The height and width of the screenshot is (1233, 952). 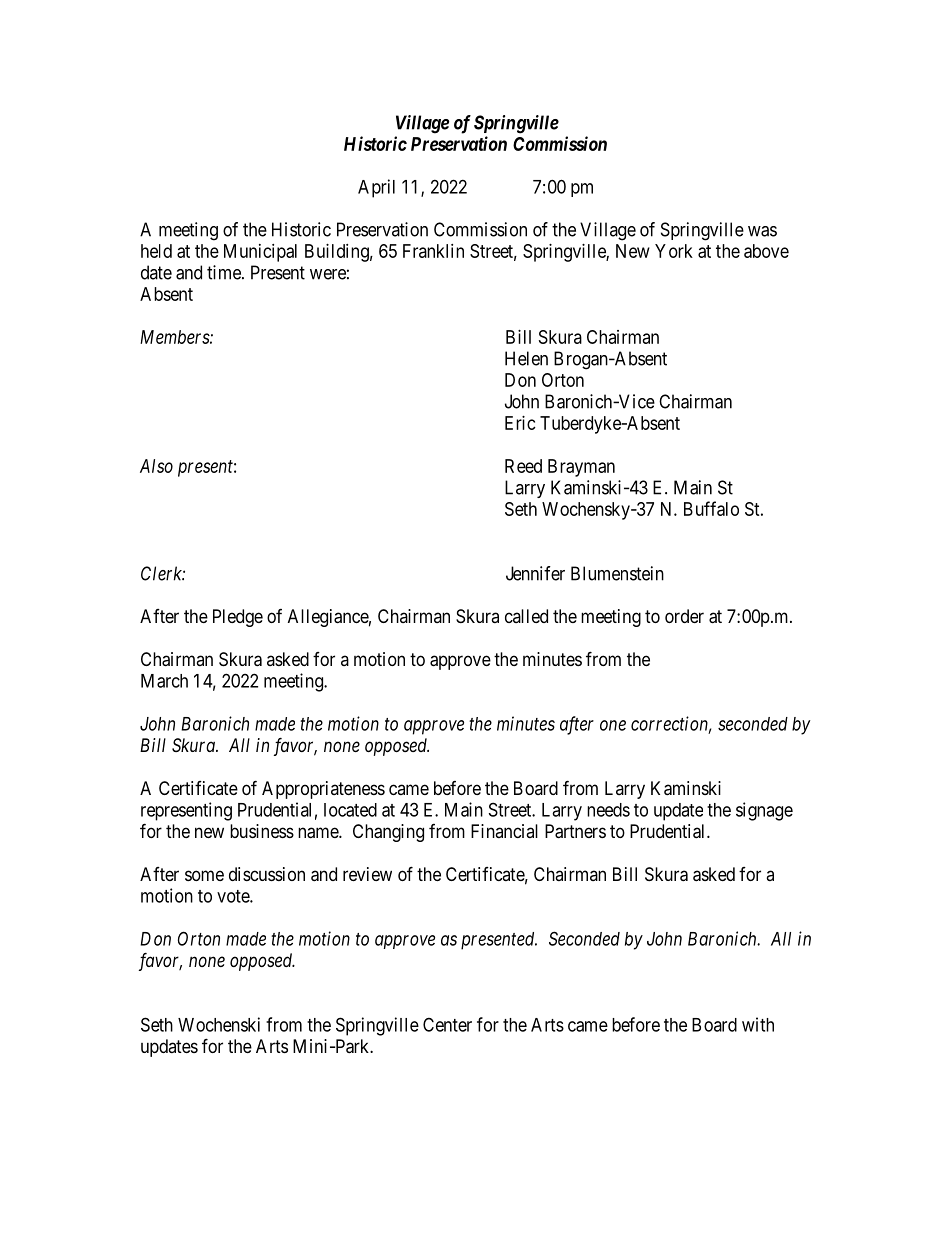 What do you see at coordinates (156, 466) in the screenshot?
I see `Also` at bounding box center [156, 466].
